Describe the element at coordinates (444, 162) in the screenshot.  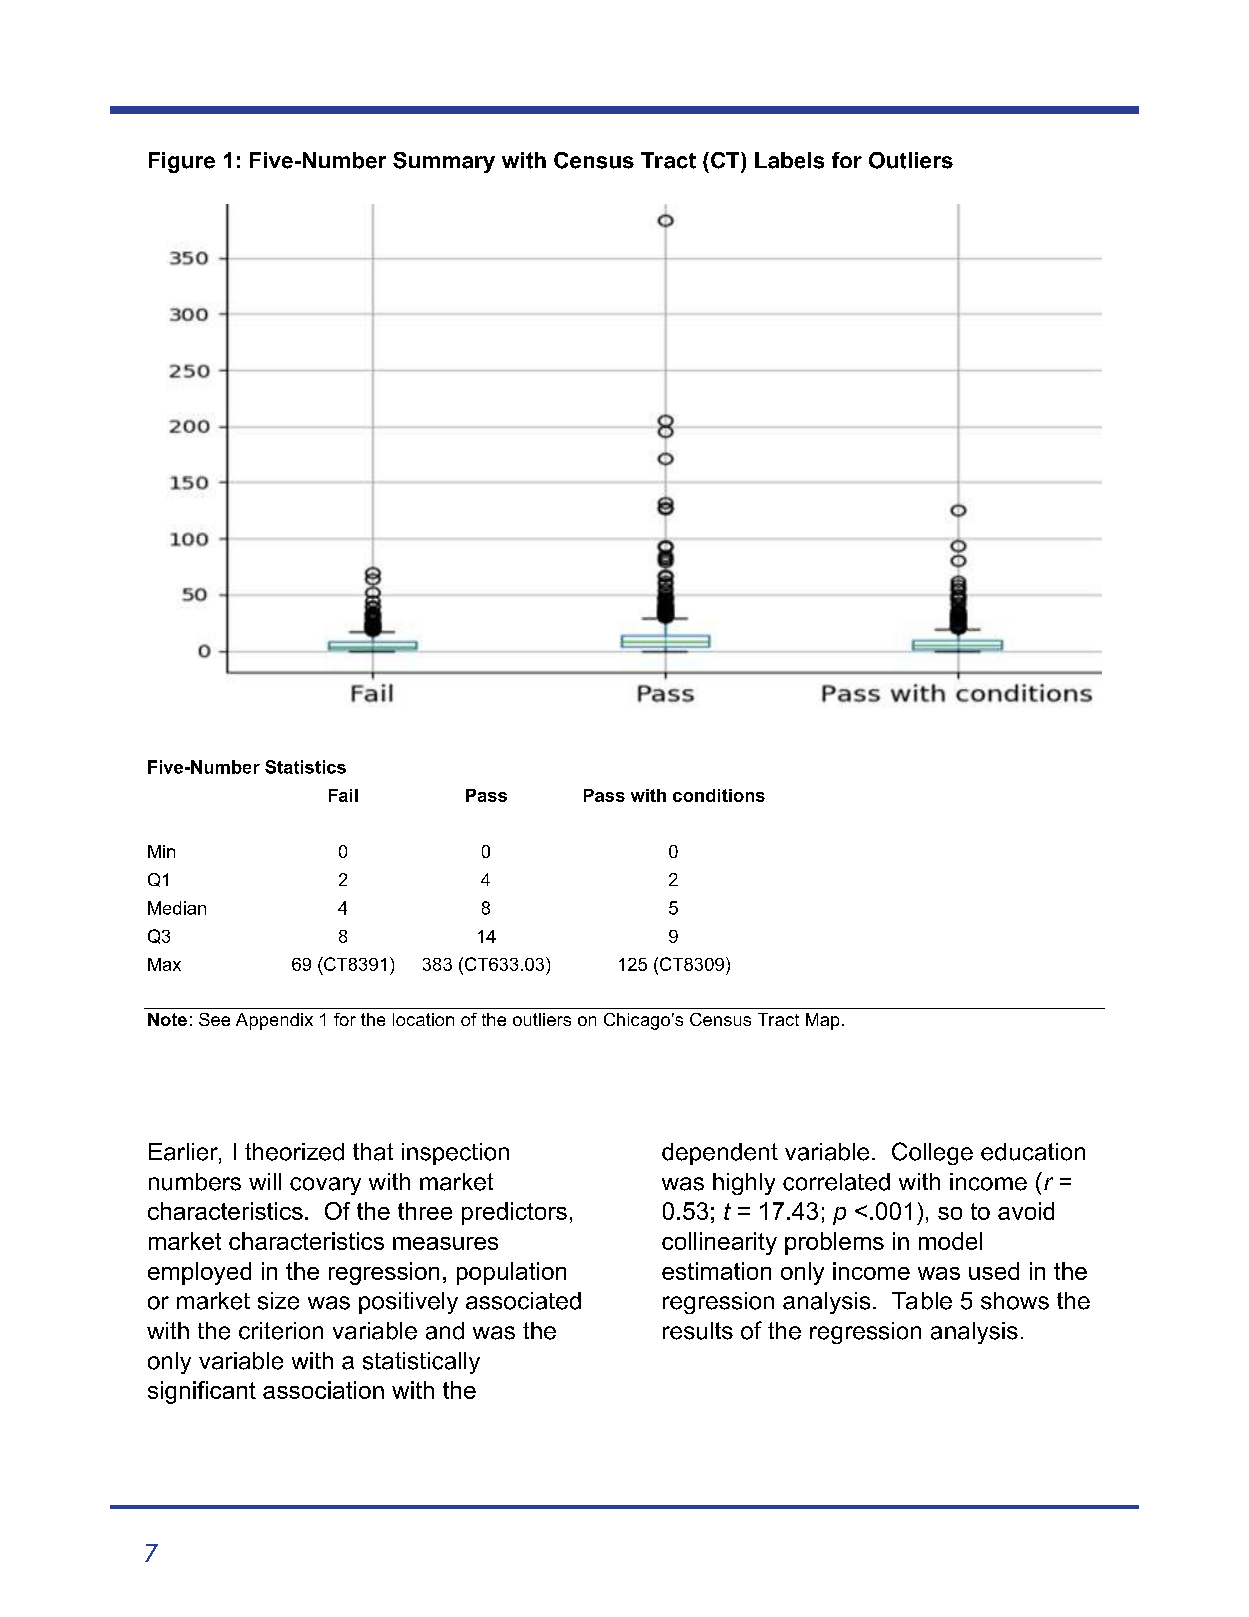
I see `Summary` at that location.
